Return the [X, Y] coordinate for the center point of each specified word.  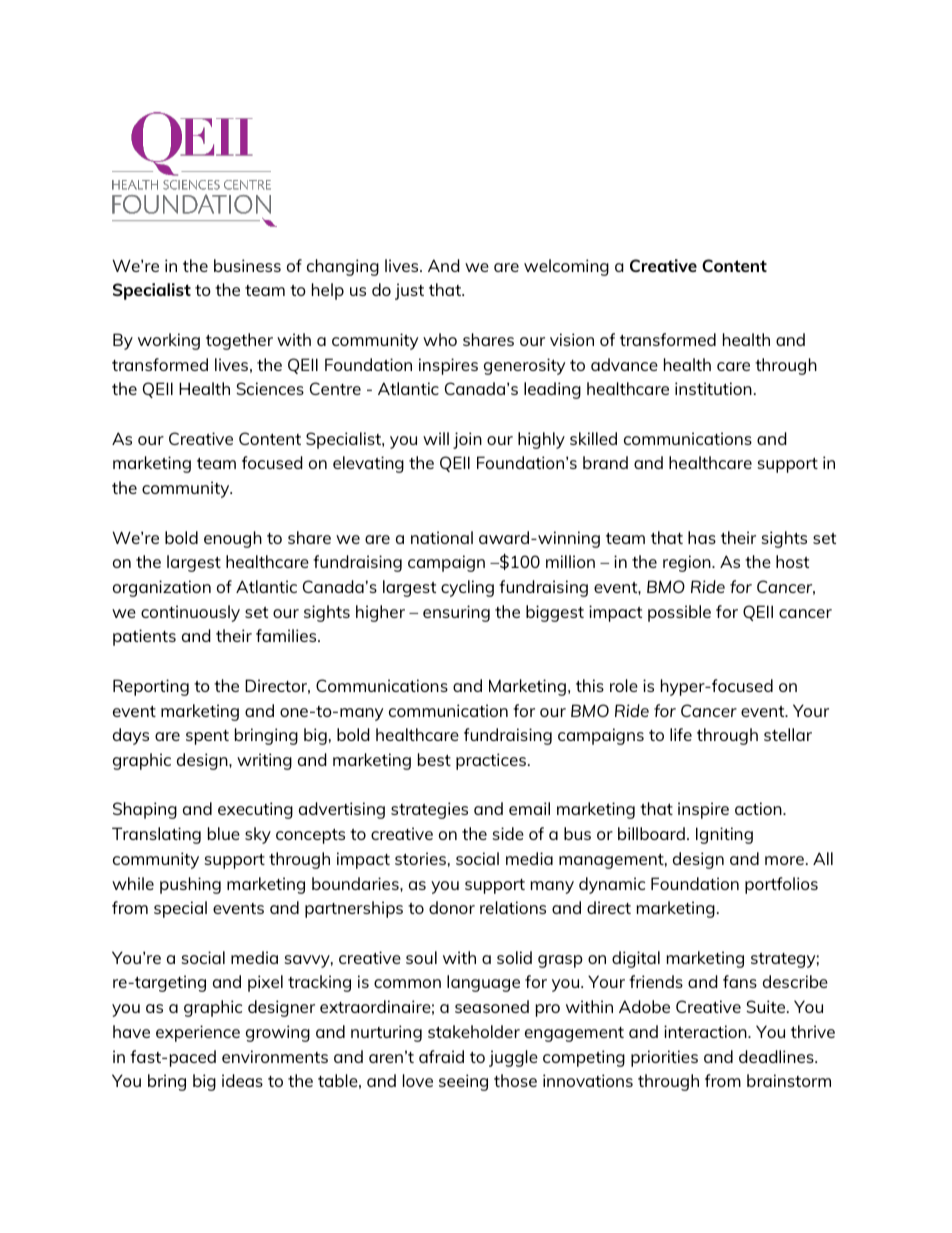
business [247, 265]
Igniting [724, 835]
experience [198, 1033]
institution [713, 388]
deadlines [777, 1056]
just [409, 291]
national [442, 537]
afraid [441, 1056]
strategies [429, 810]
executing [255, 810]
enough [233, 539]
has [702, 537]
